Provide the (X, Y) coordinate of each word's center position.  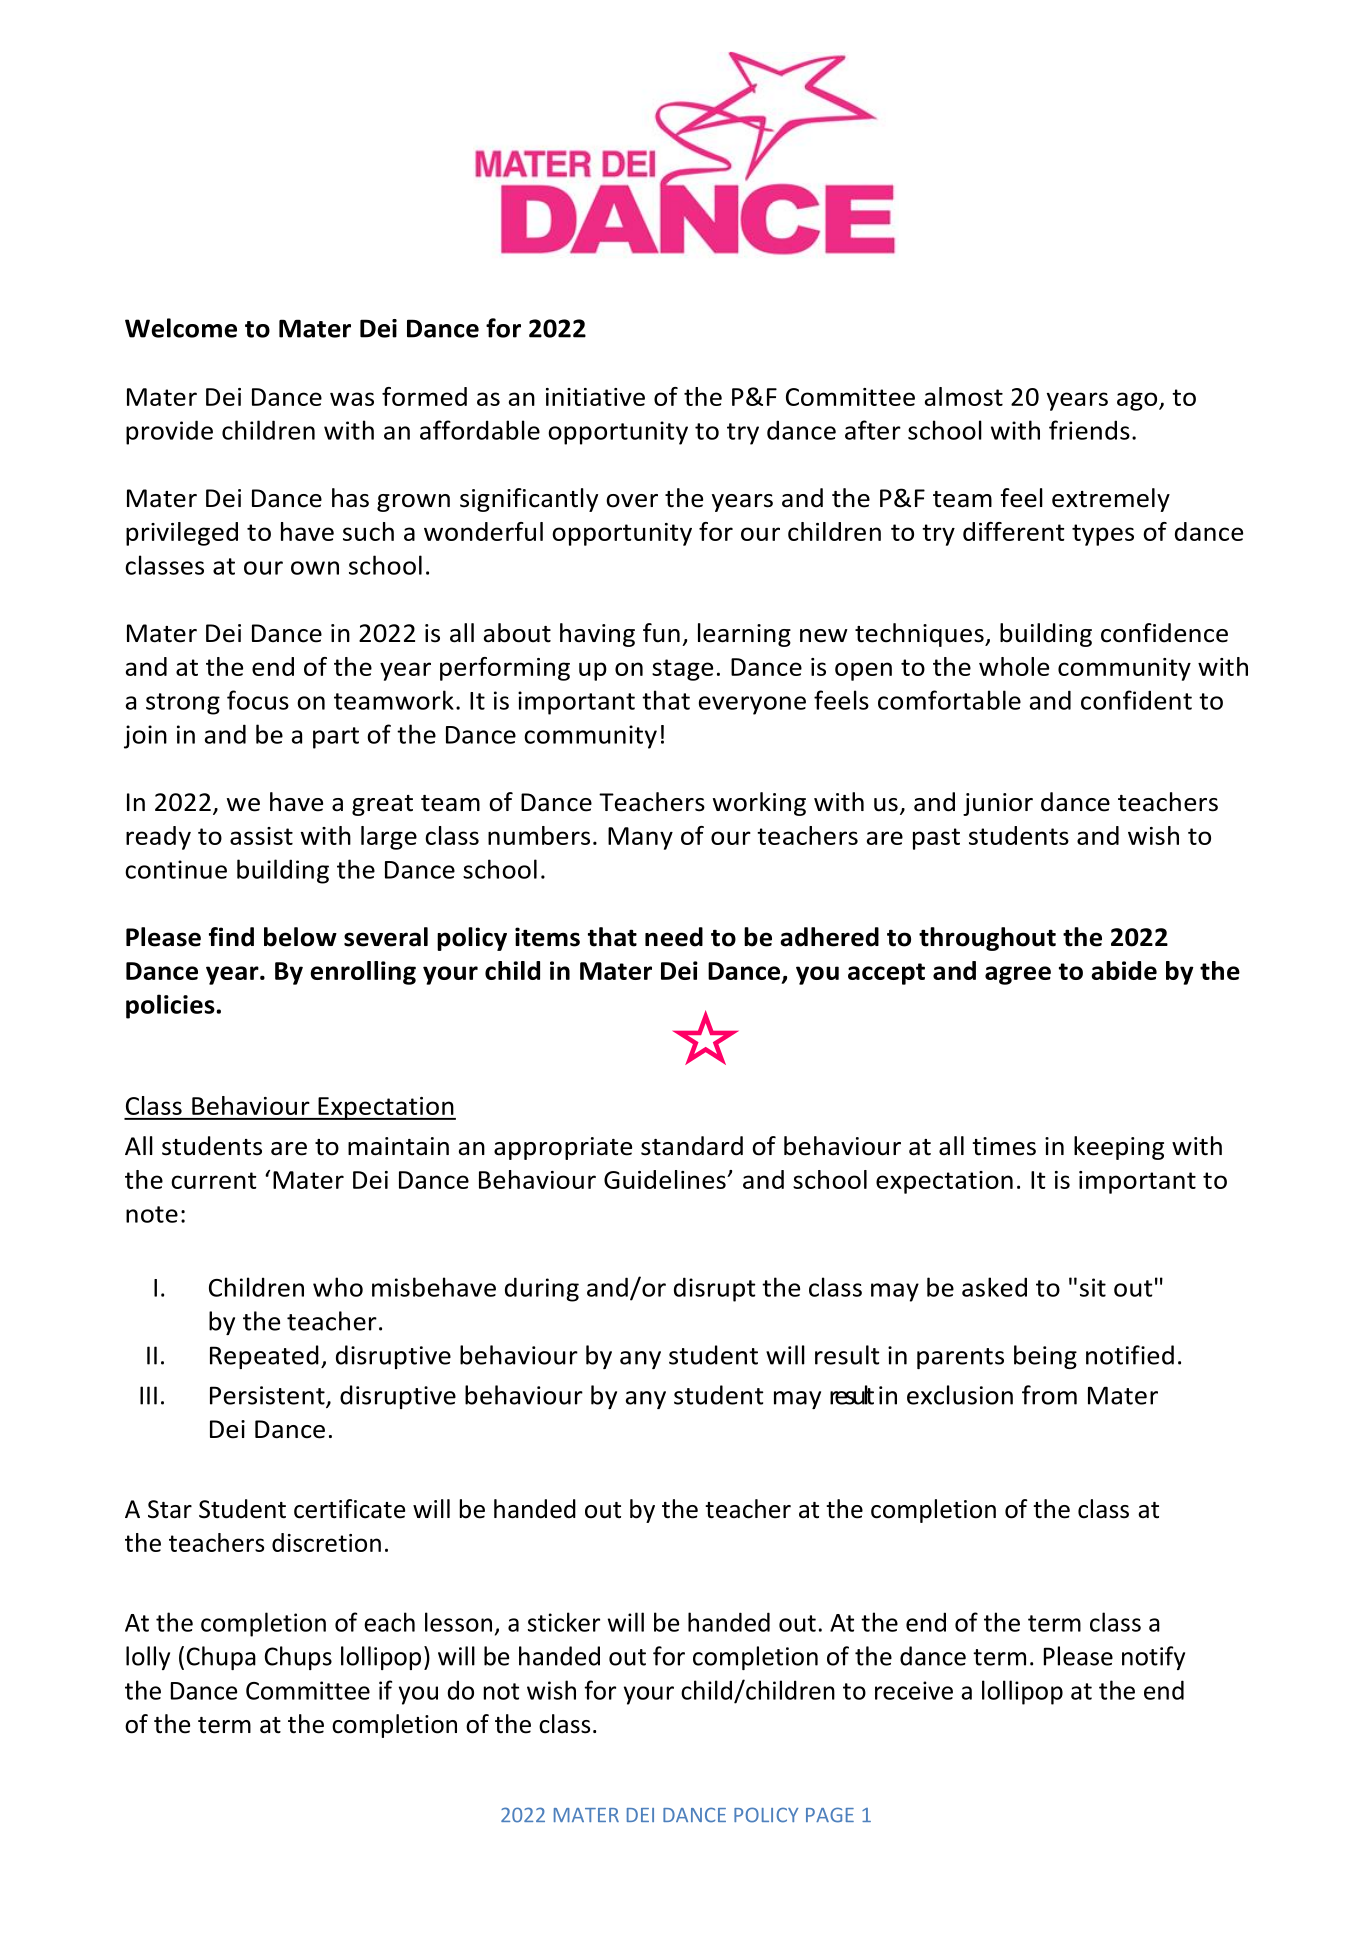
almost (964, 396)
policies (171, 1006)
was (352, 399)
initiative (595, 397)
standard (692, 1146)
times (1004, 1146)
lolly (148, 1658)
